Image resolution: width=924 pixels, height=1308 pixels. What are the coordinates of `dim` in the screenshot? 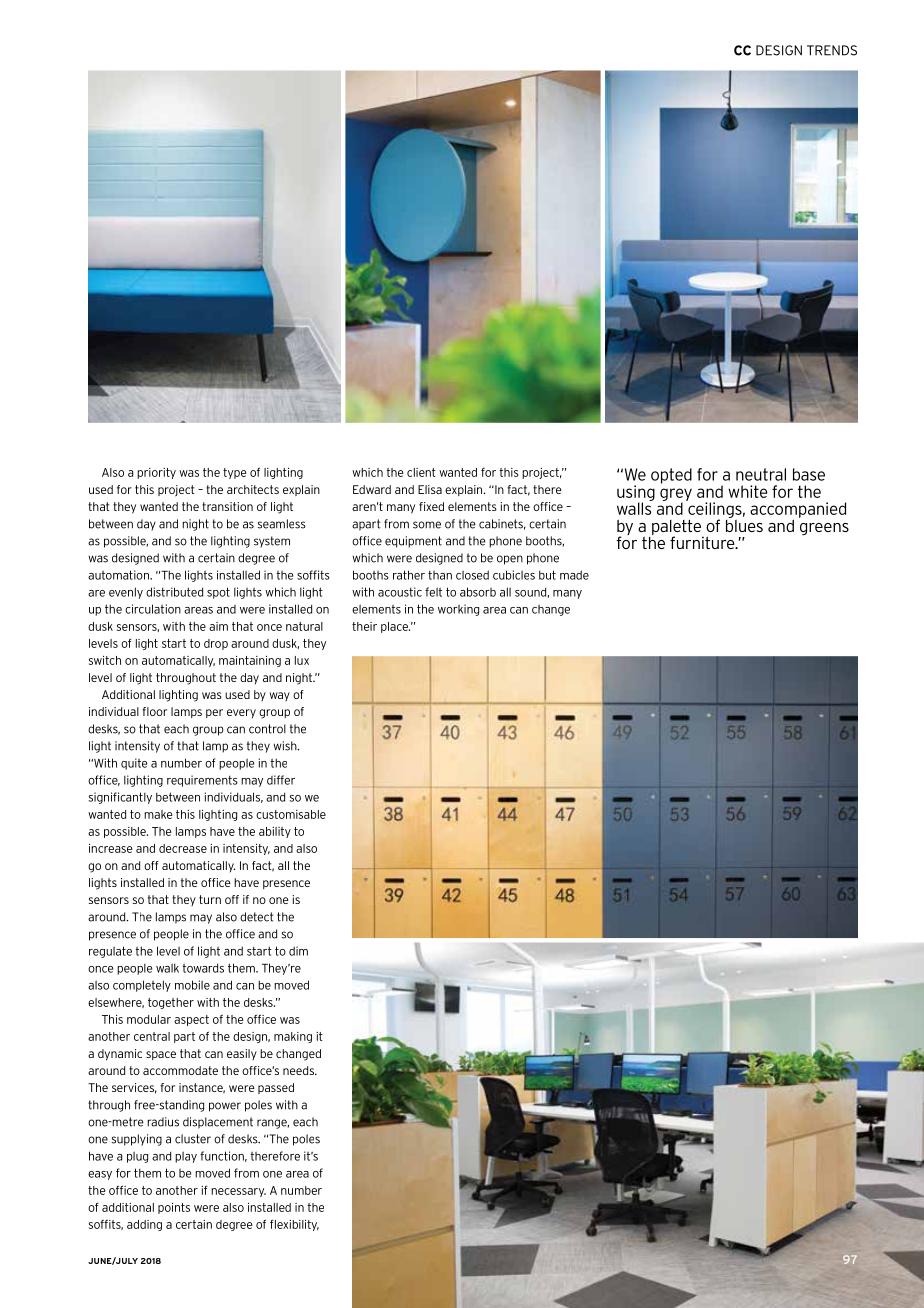 It's located at (298, 951).
